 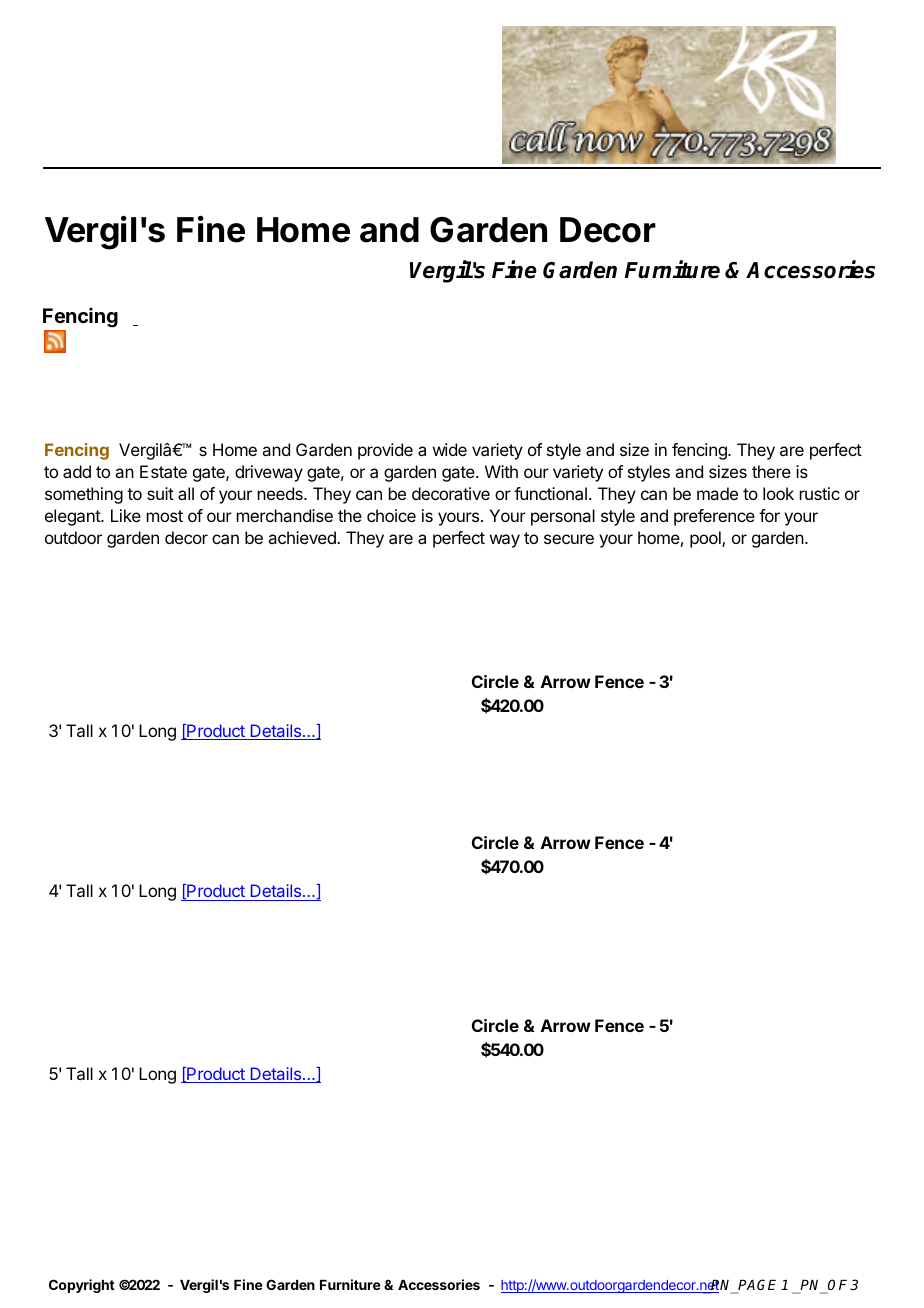 I want to click on secure, so click(x=569, y=539).
